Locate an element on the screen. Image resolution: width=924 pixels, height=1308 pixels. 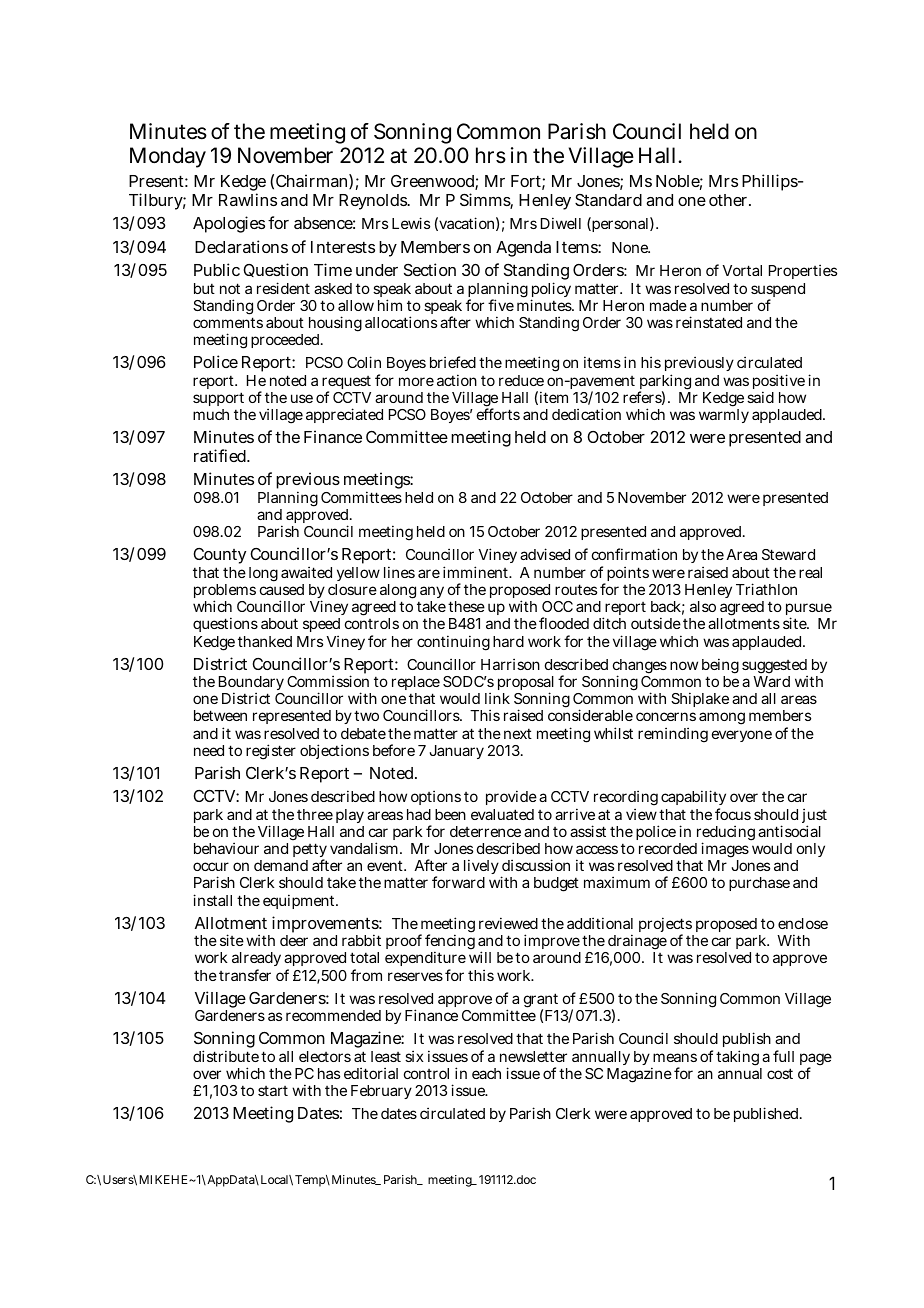
thanked is located at coordinates (265, 641).
